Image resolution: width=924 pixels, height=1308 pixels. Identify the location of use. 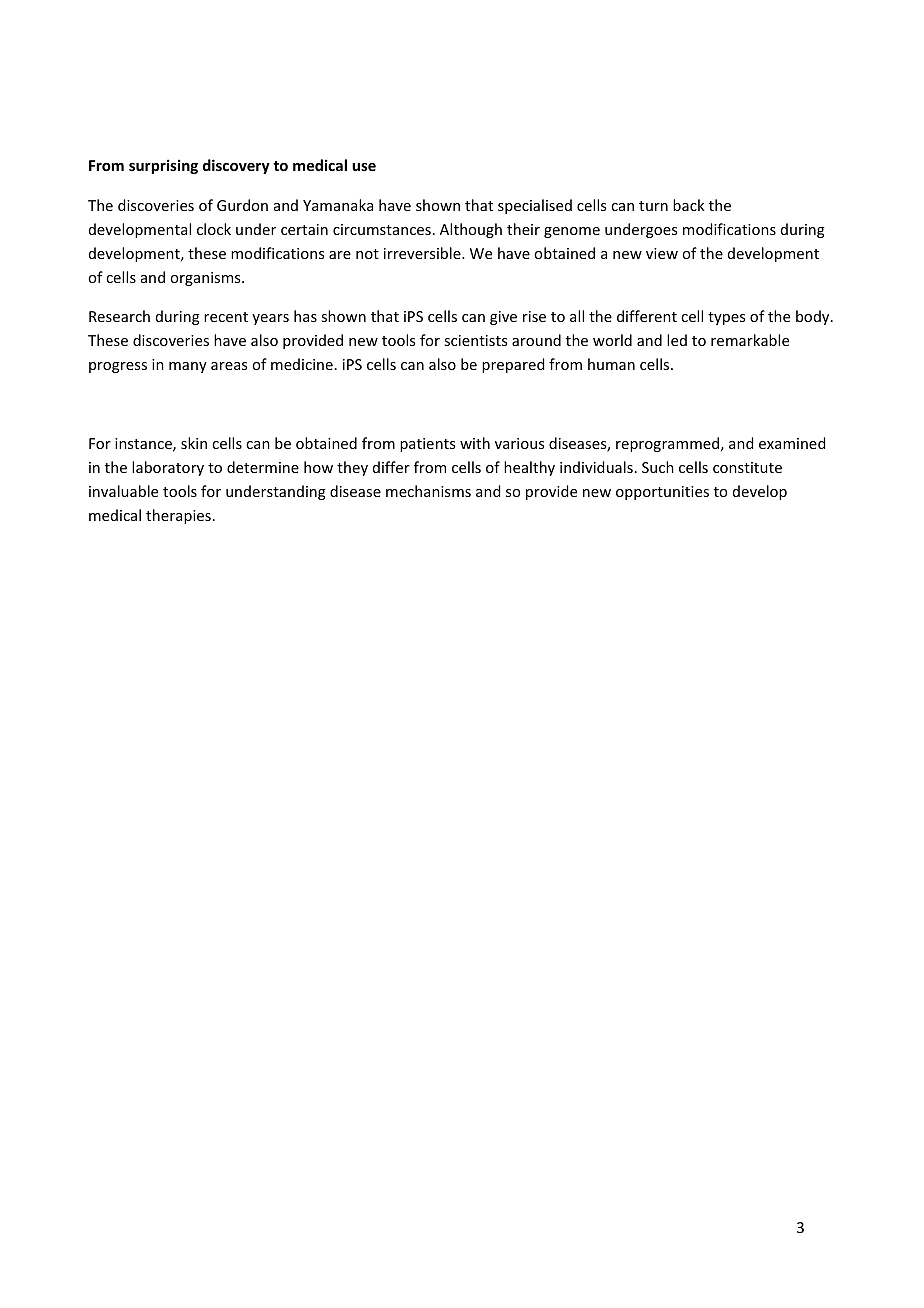
(364, 167).
